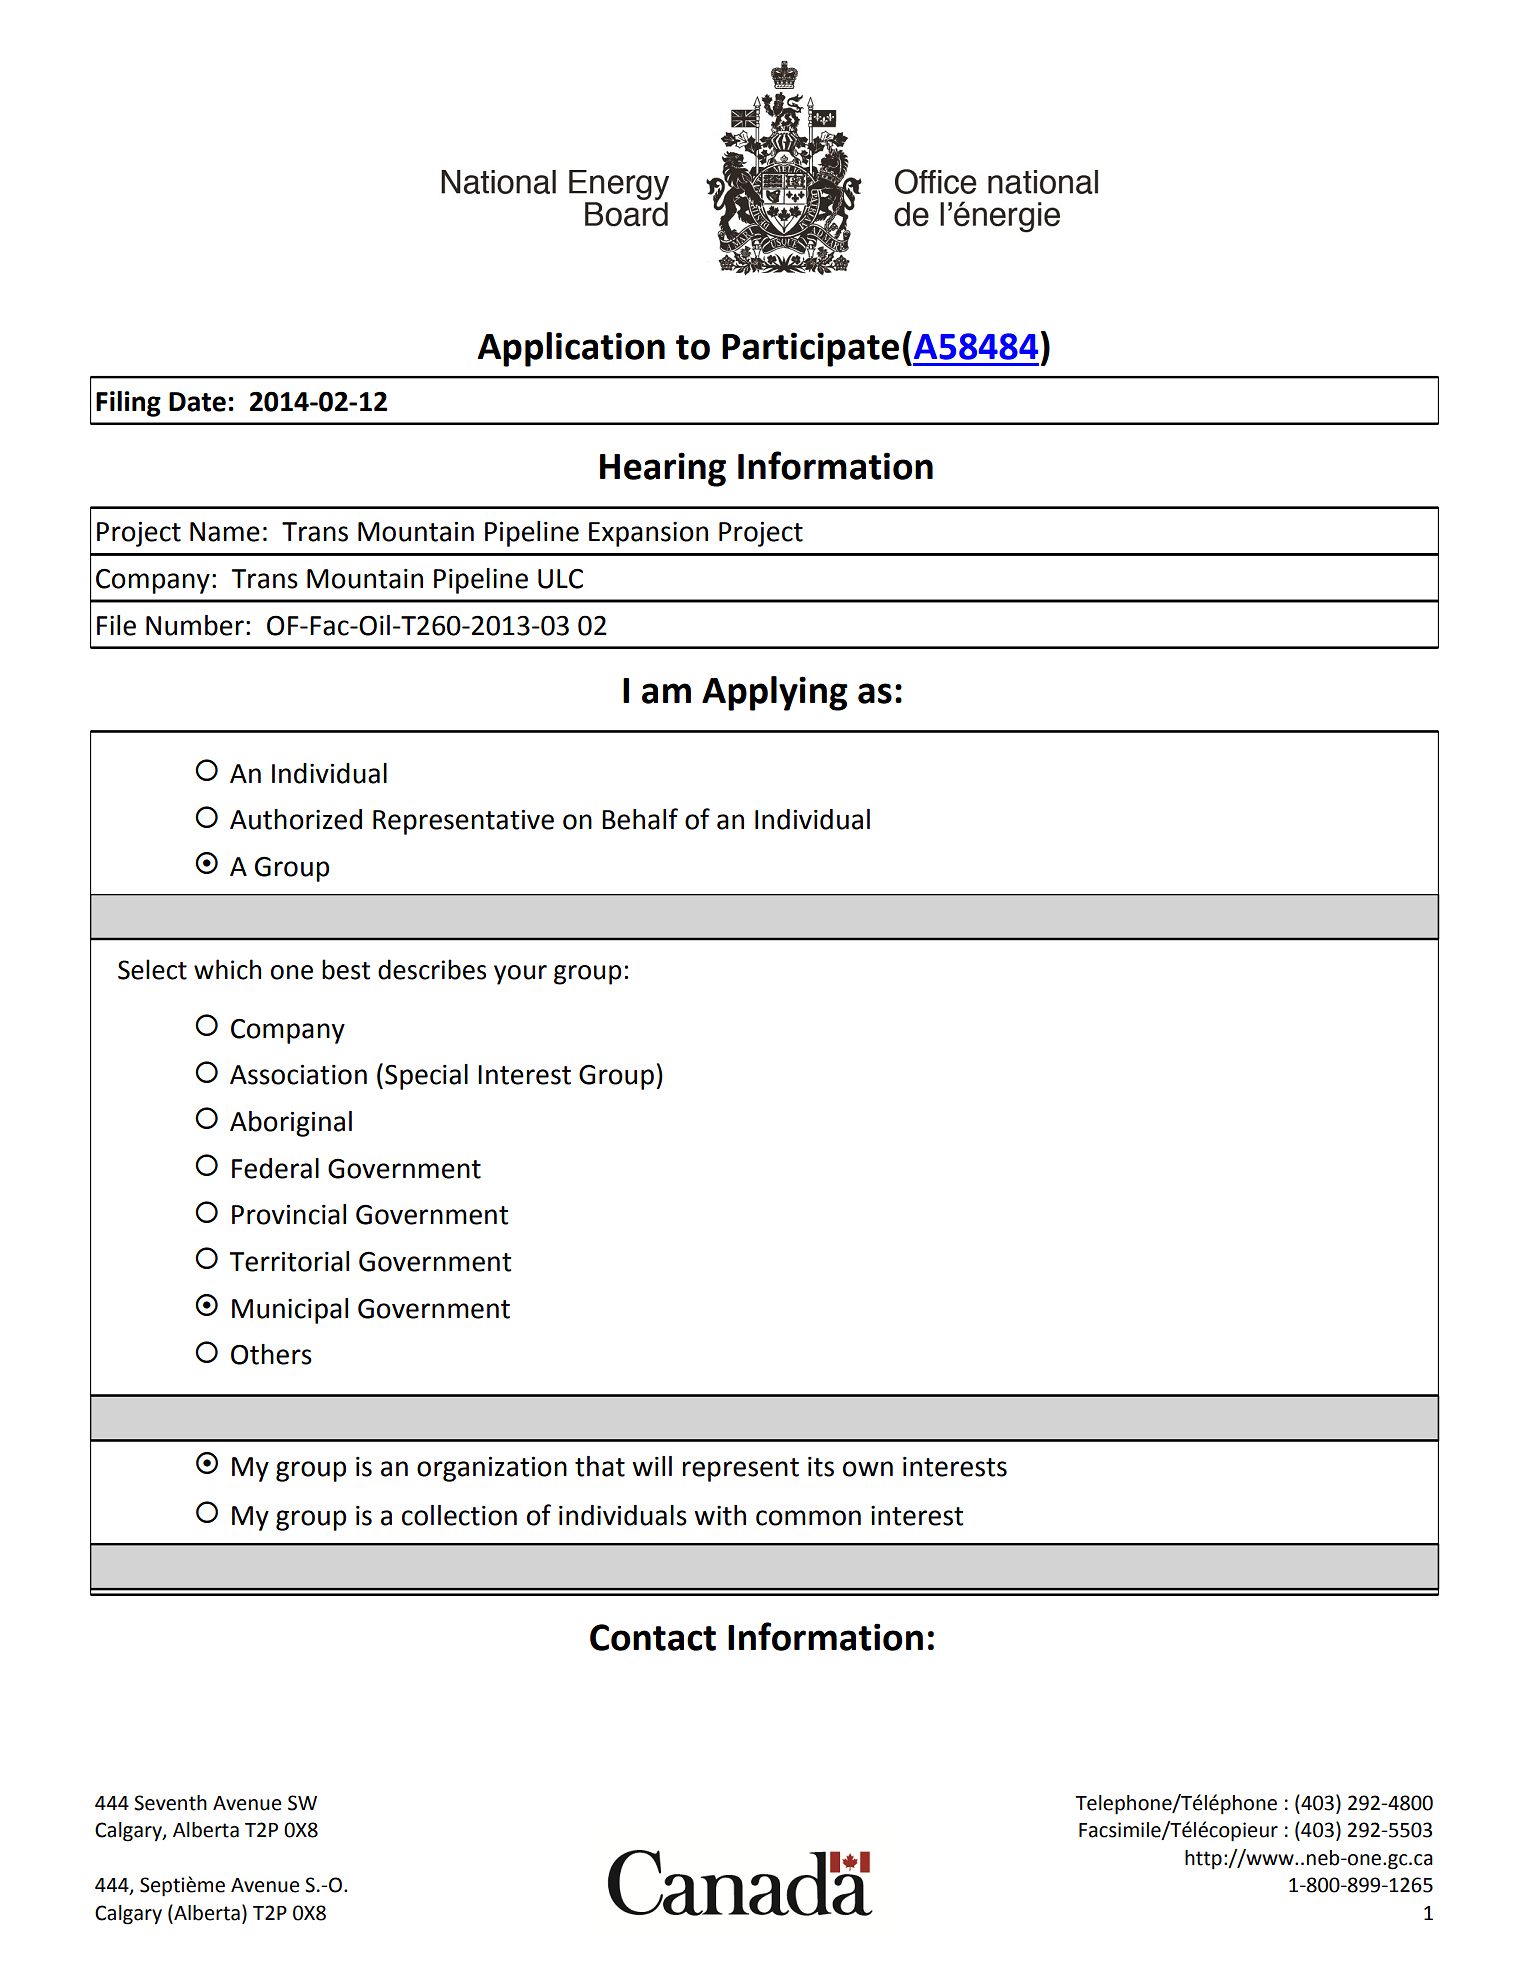  I want to click on Application, so click(571, 349).
